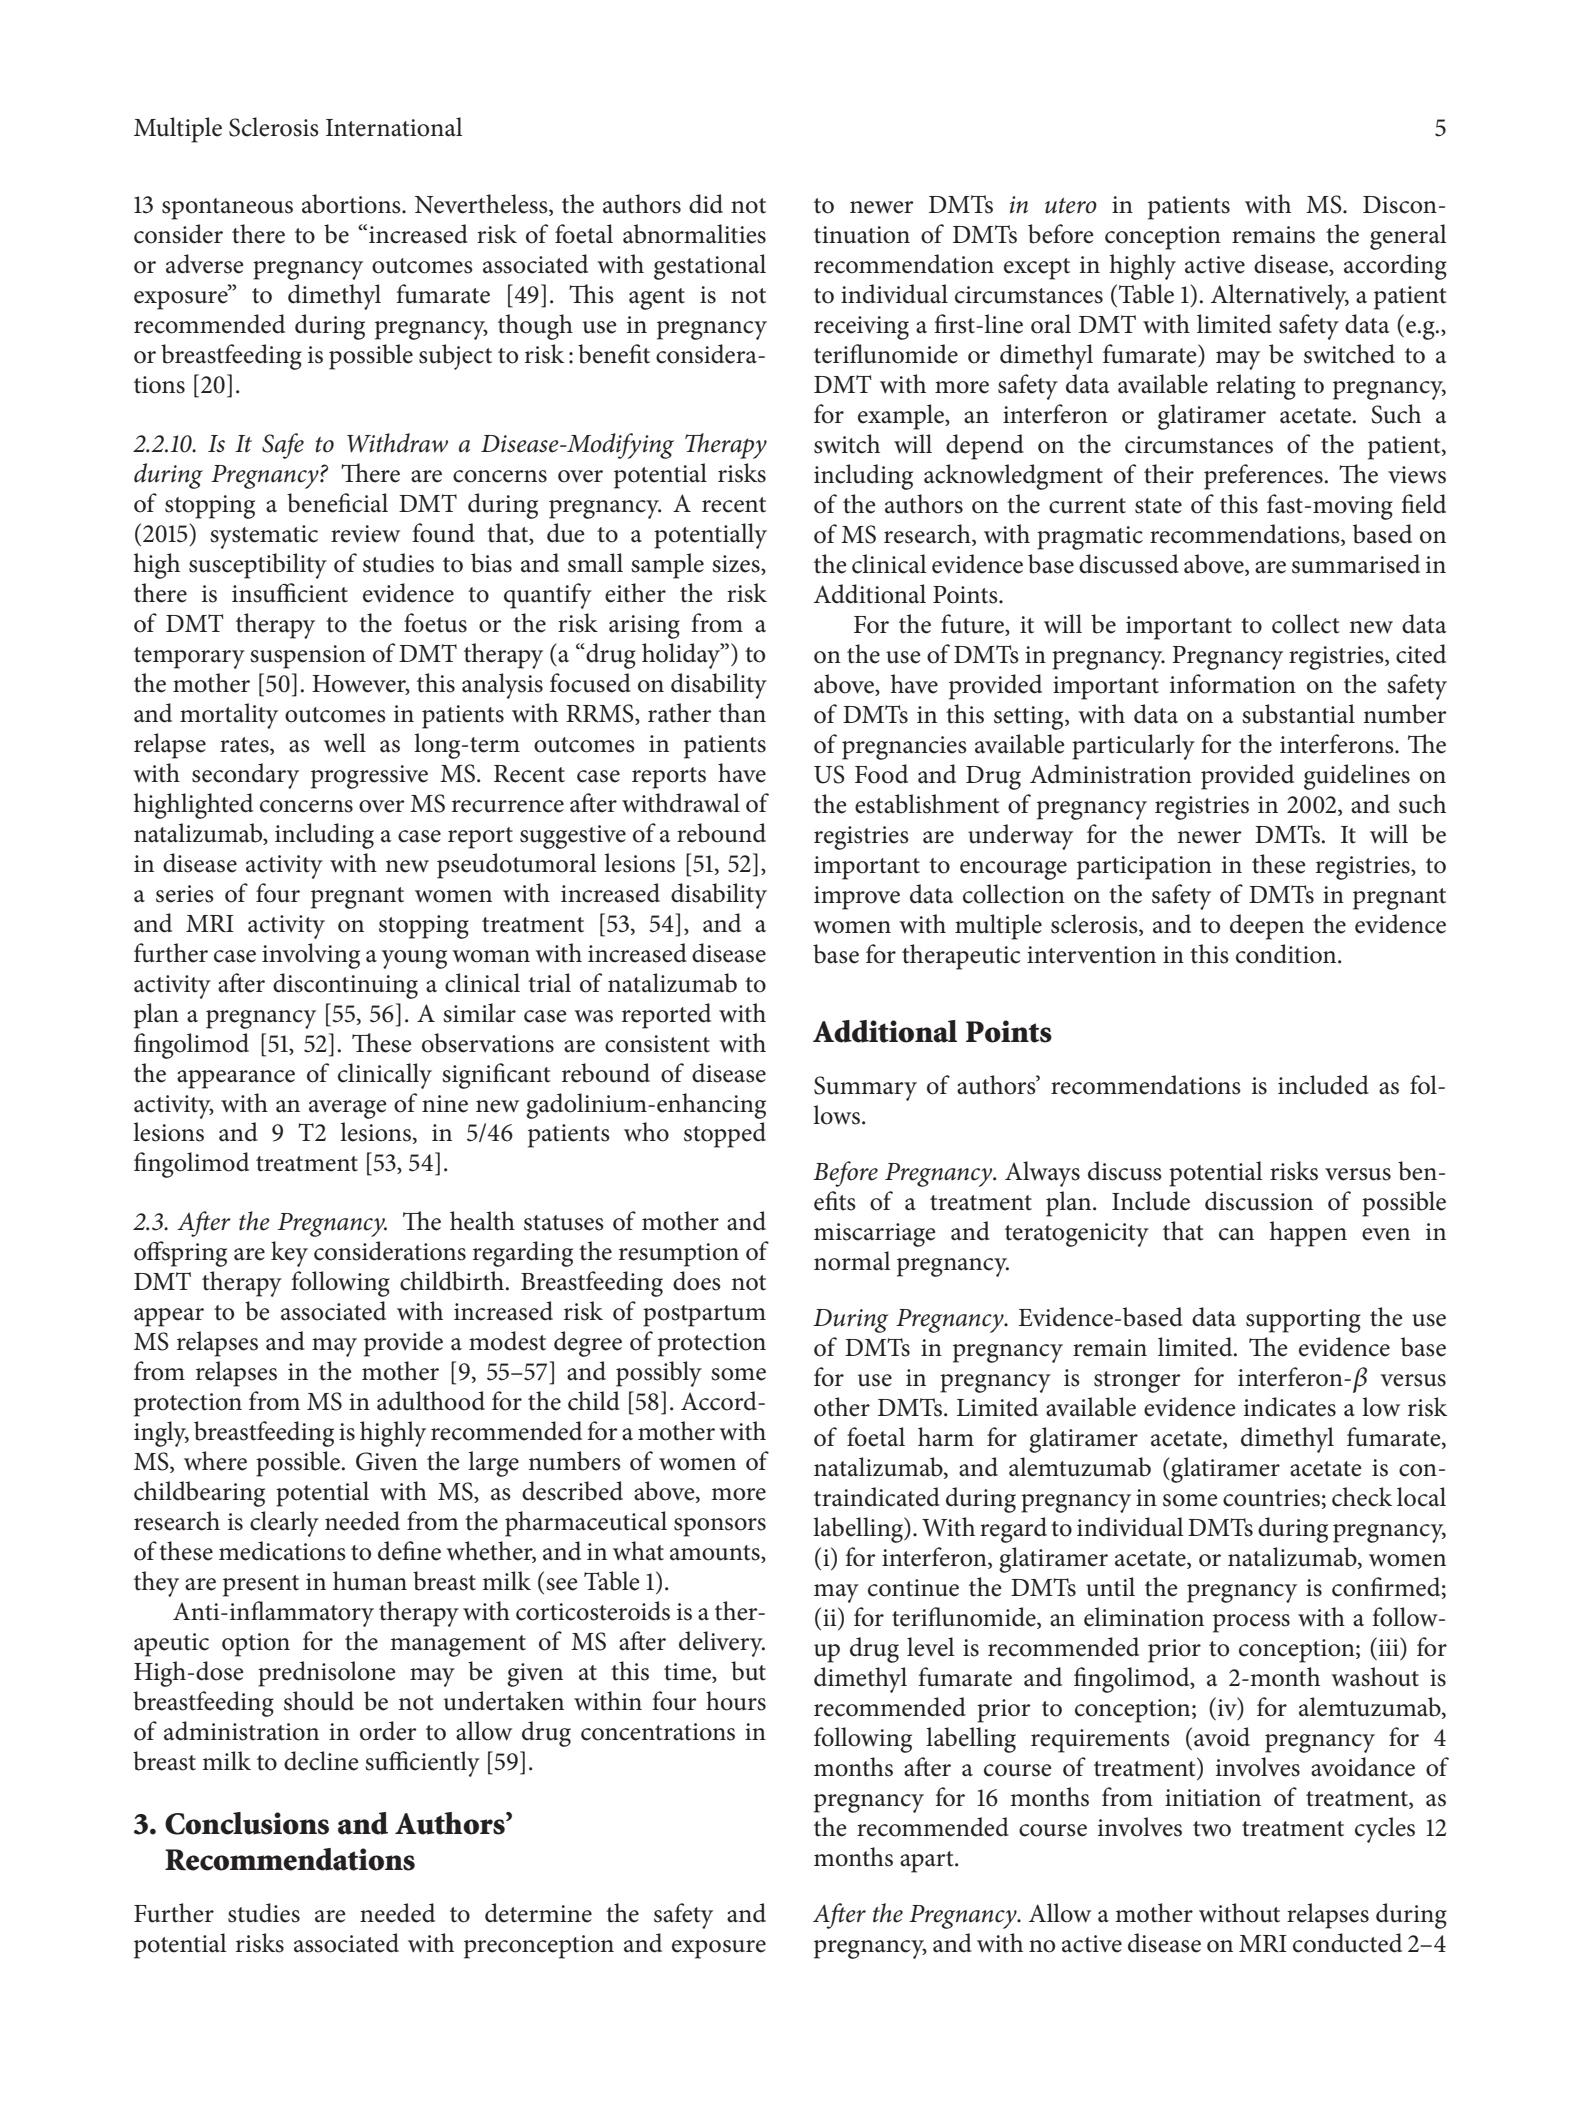 This page has height=2109, width=1582. I want to click on condition, so click(1287, 954).
